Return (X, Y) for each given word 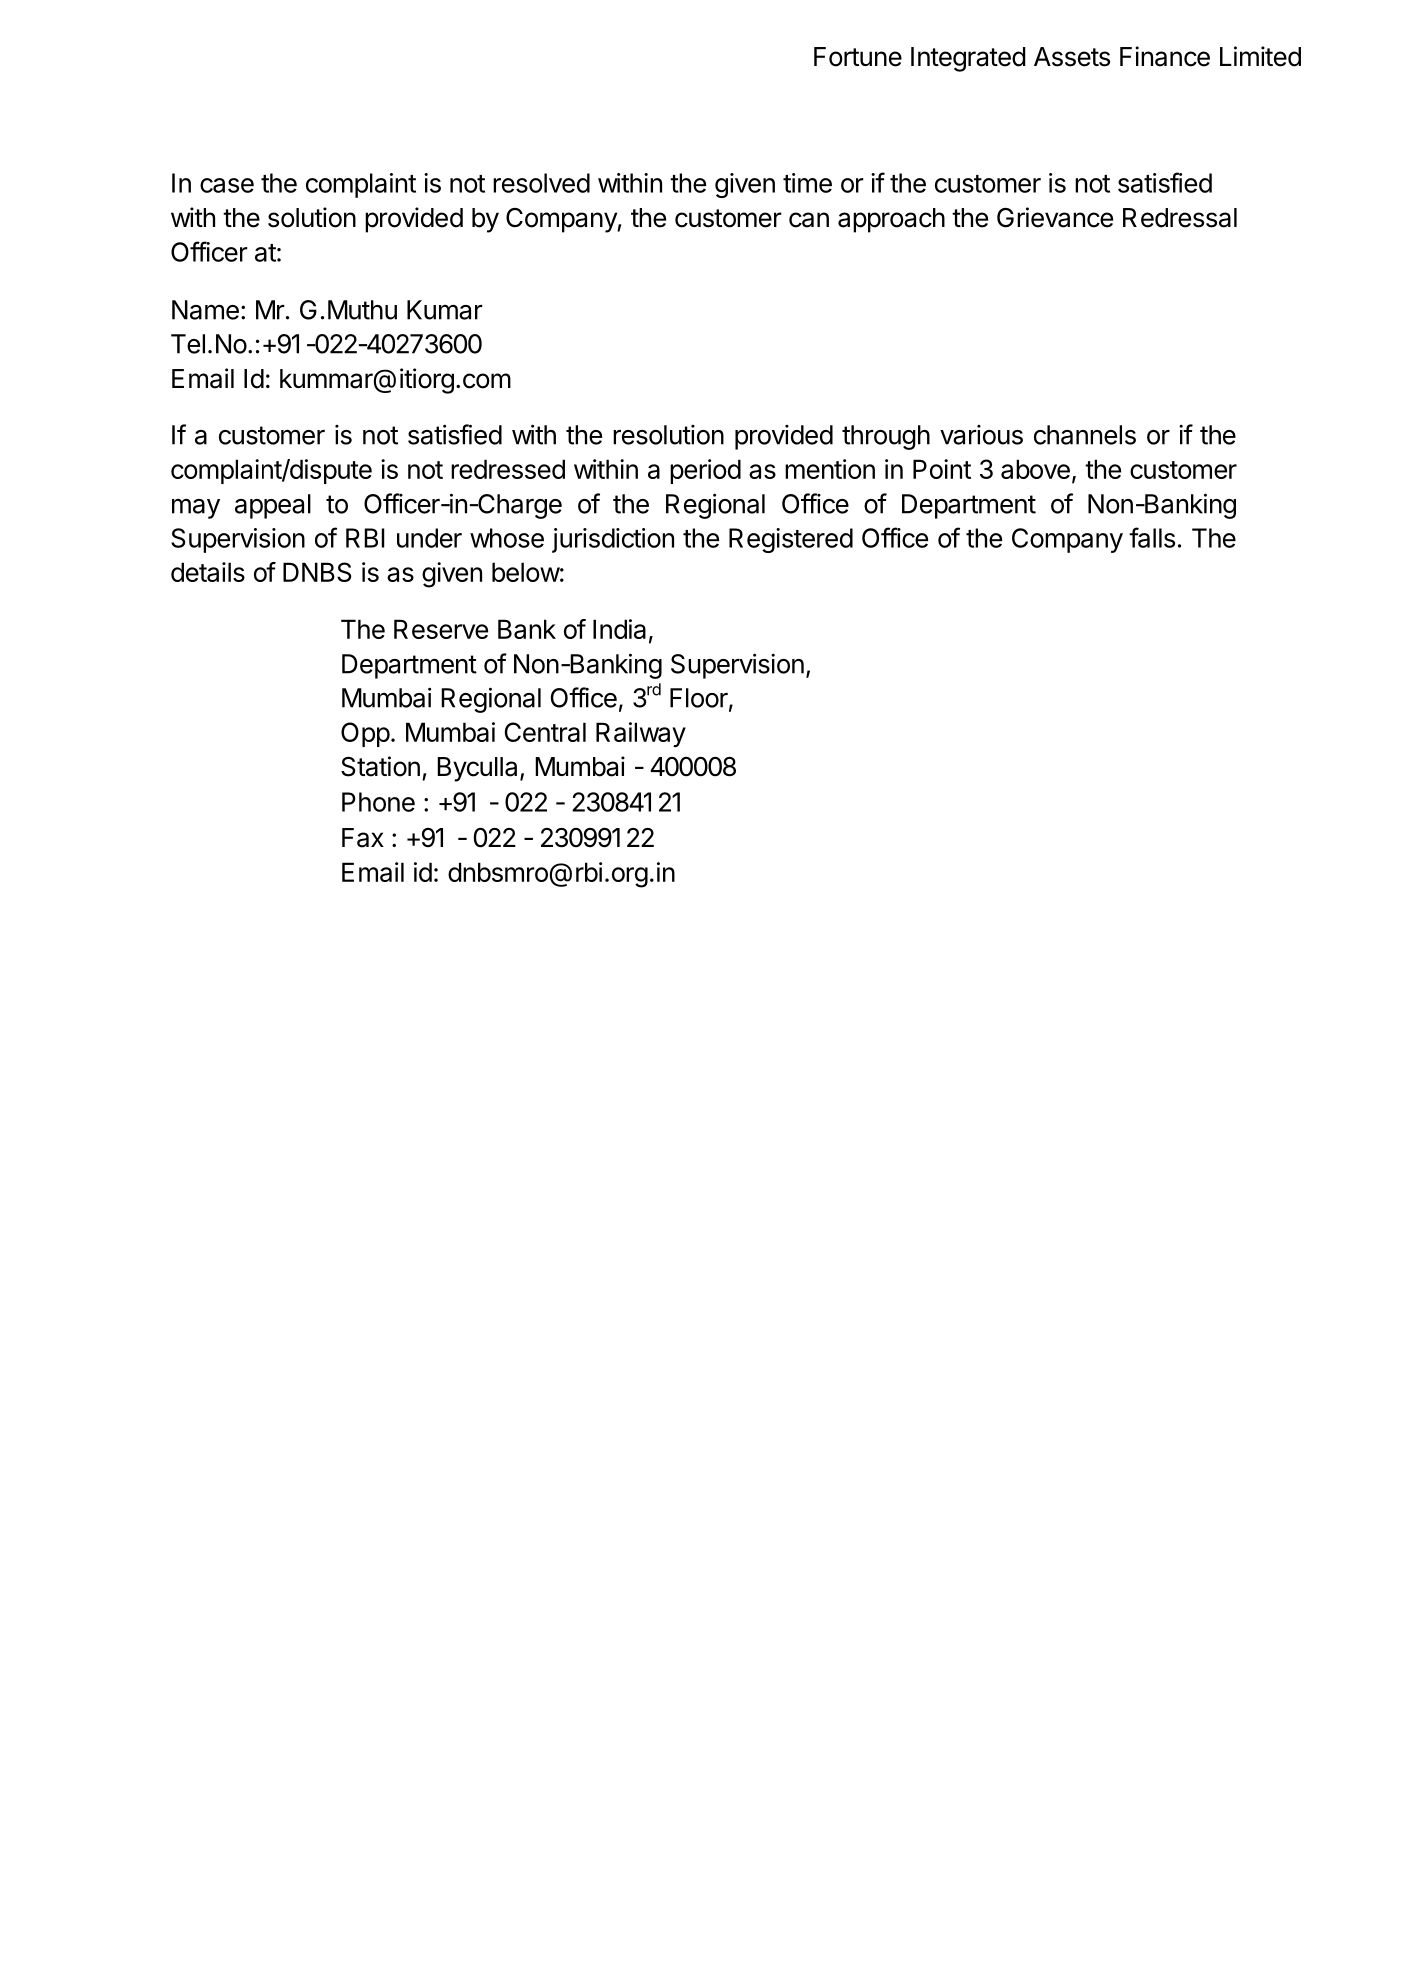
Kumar (445, 310)
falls (1152, 537)
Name (205, 310)
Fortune (858, 57)
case (227, 185)
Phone (378, 802)
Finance (1165, 56)
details (208, 572)
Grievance (1055, 217)
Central (545, 732)
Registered (791, 540)
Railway (641, 734)
